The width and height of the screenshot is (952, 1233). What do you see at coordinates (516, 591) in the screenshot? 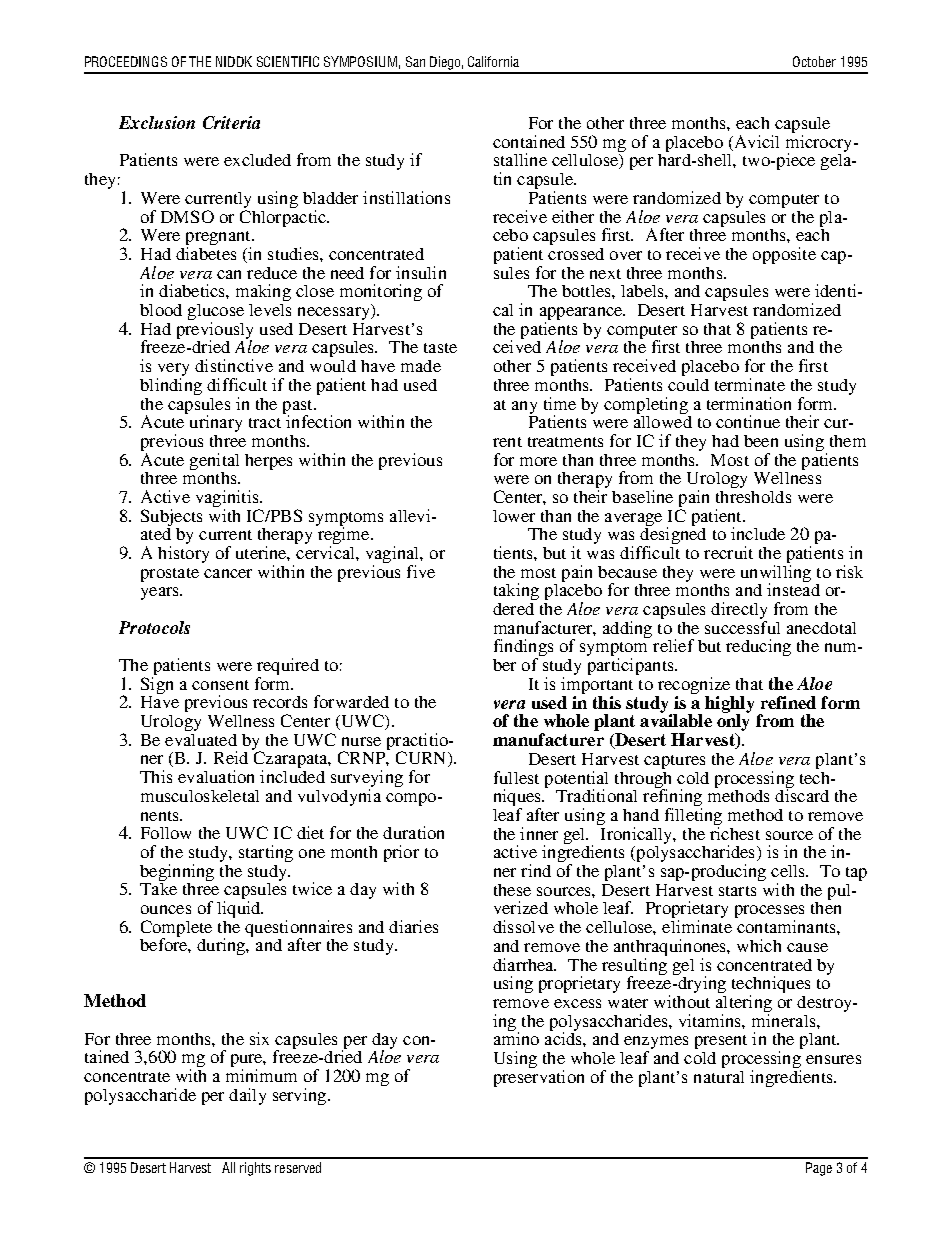
I see `taking` at bounding box center [516, 591].
